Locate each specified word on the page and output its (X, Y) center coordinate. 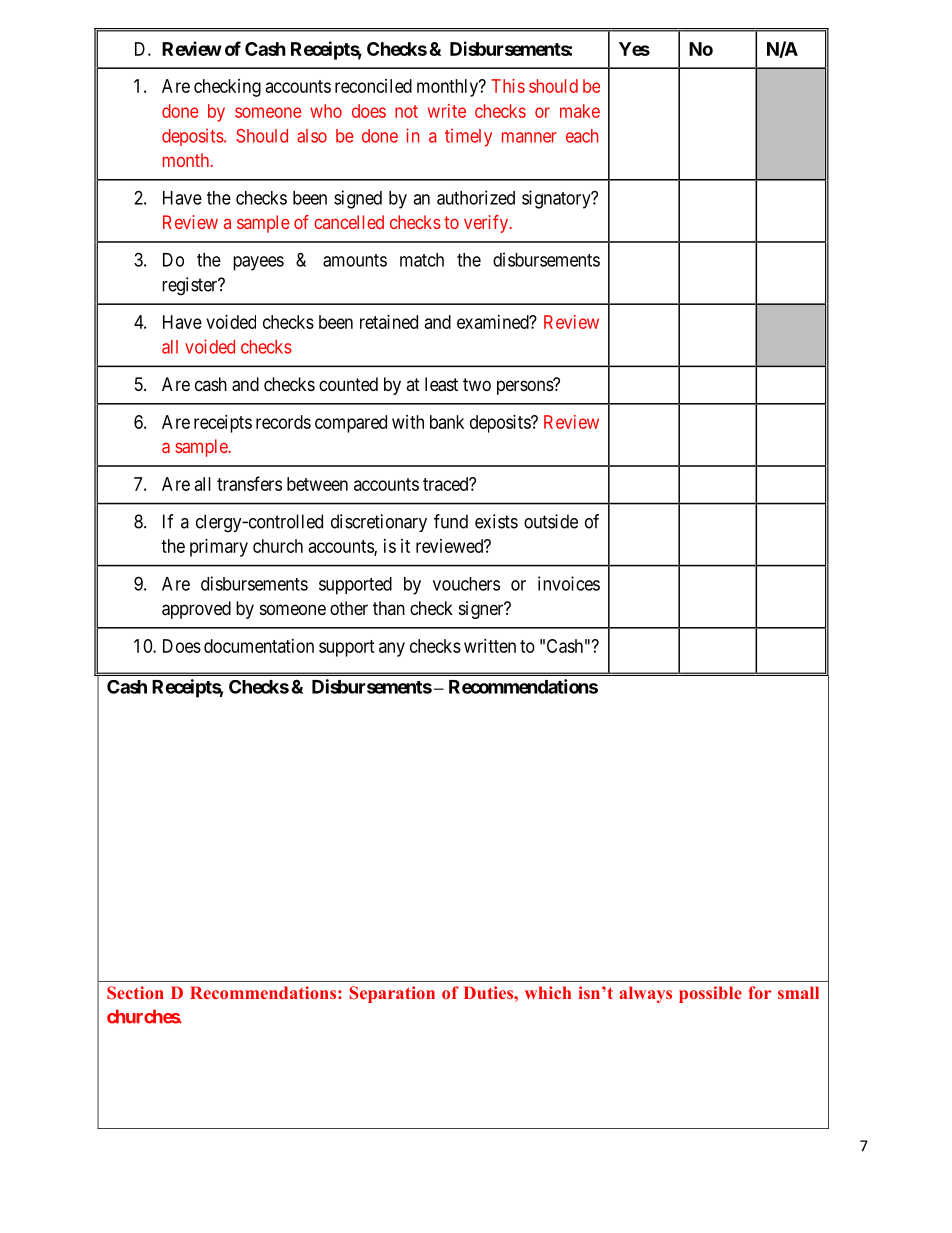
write (447, 111)
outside (551, 521)
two (477, 384)
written (490, 646)
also (312, 136)
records (283, 422)
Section (135, 992)
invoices (569, 583)
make (580, 111)
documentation (259, 646)
